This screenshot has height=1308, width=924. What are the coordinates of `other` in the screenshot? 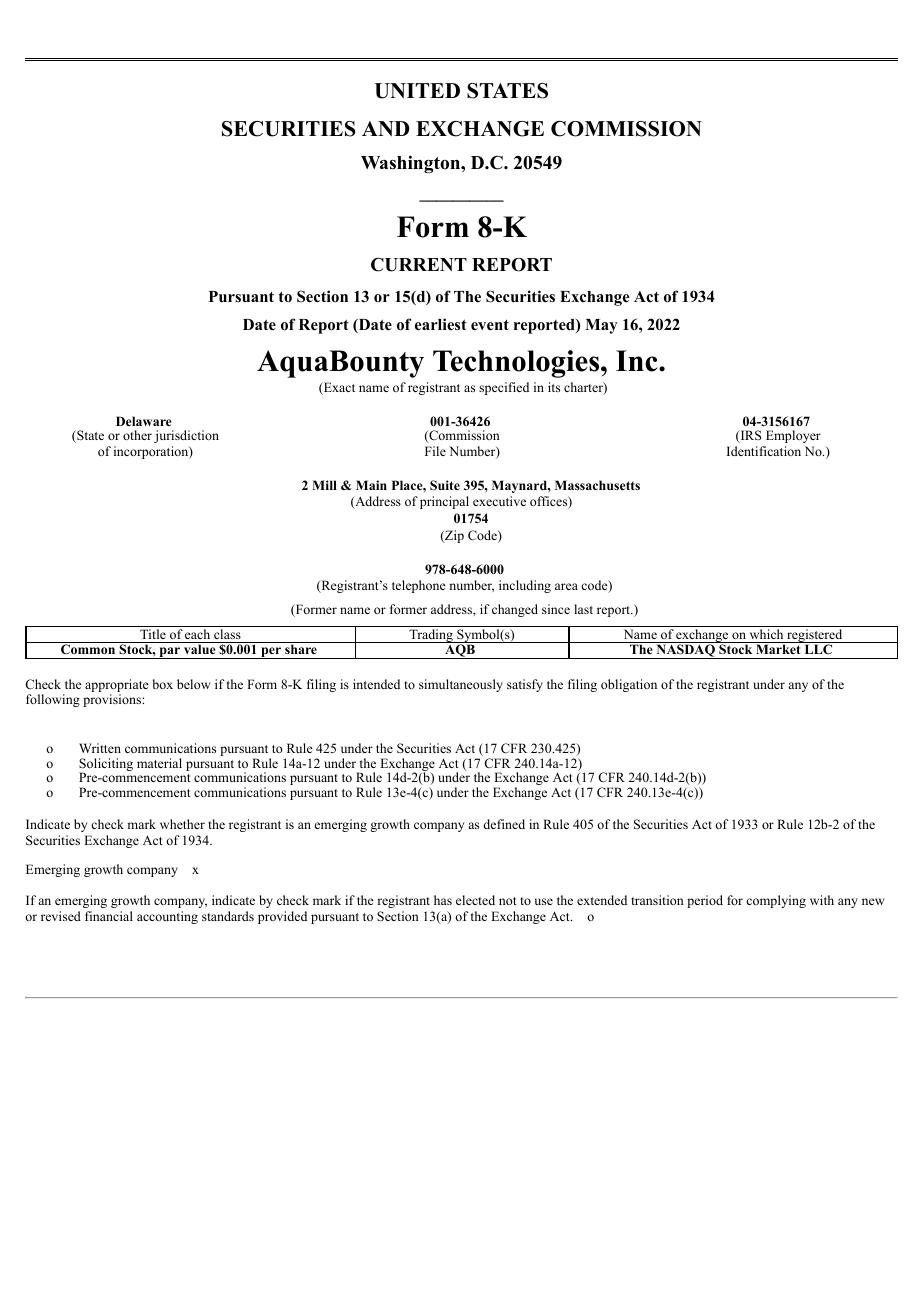 It's located at (137, 435).
